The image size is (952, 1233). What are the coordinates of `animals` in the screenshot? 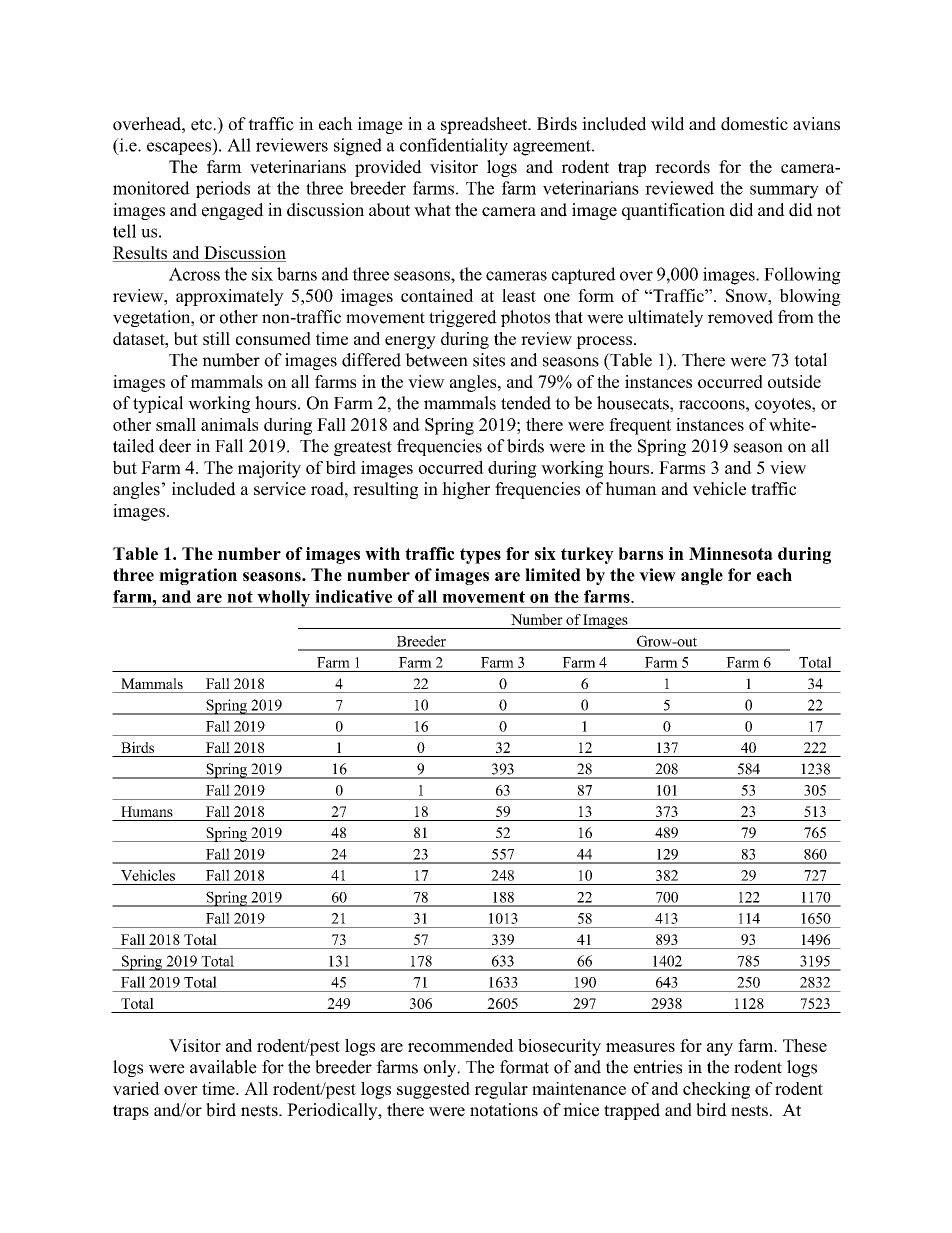 It's located at (229, 424).
